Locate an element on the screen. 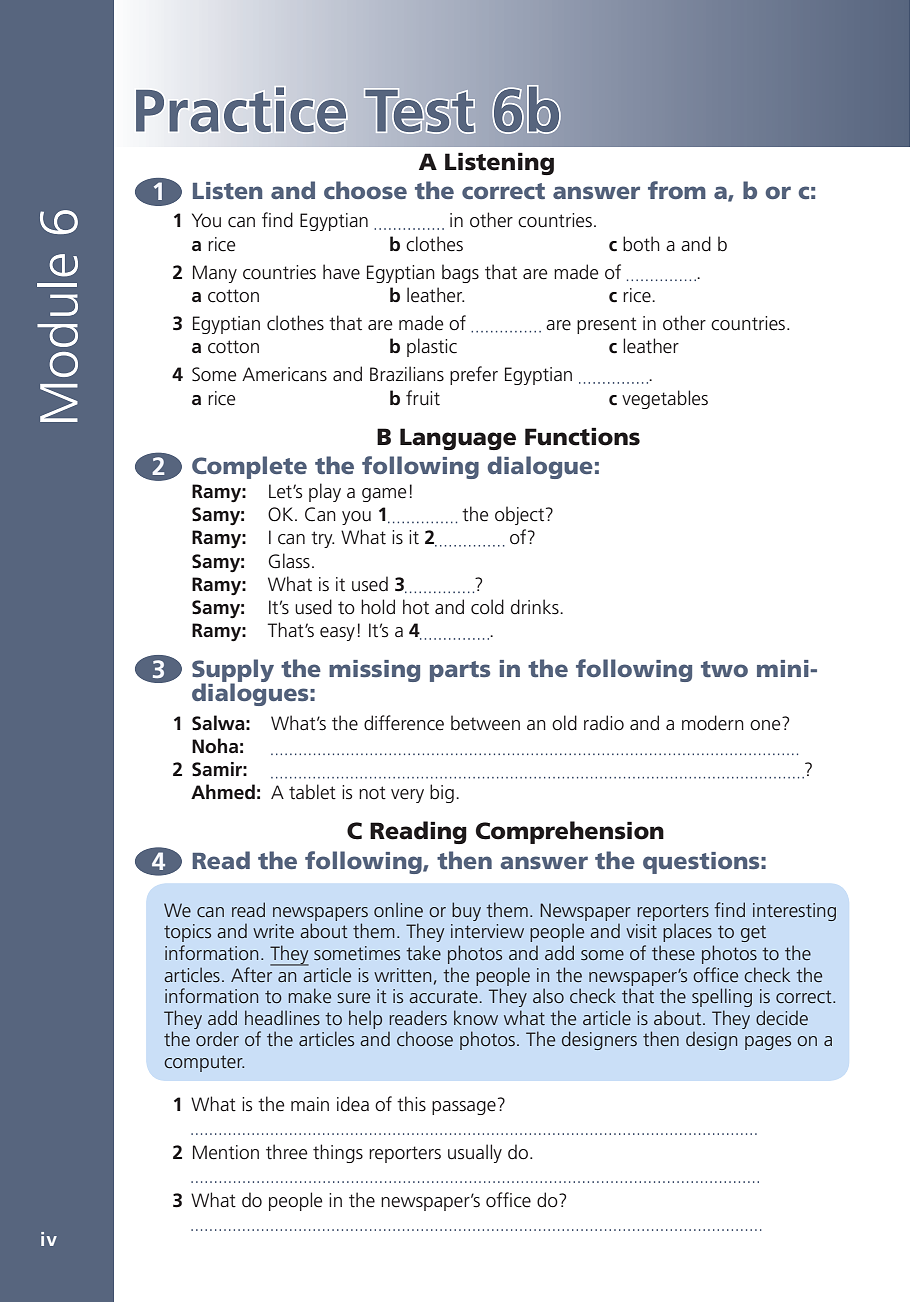 The width and height of the screenshot is (924, 1302). Complete is located at coordinates (249, 467).
